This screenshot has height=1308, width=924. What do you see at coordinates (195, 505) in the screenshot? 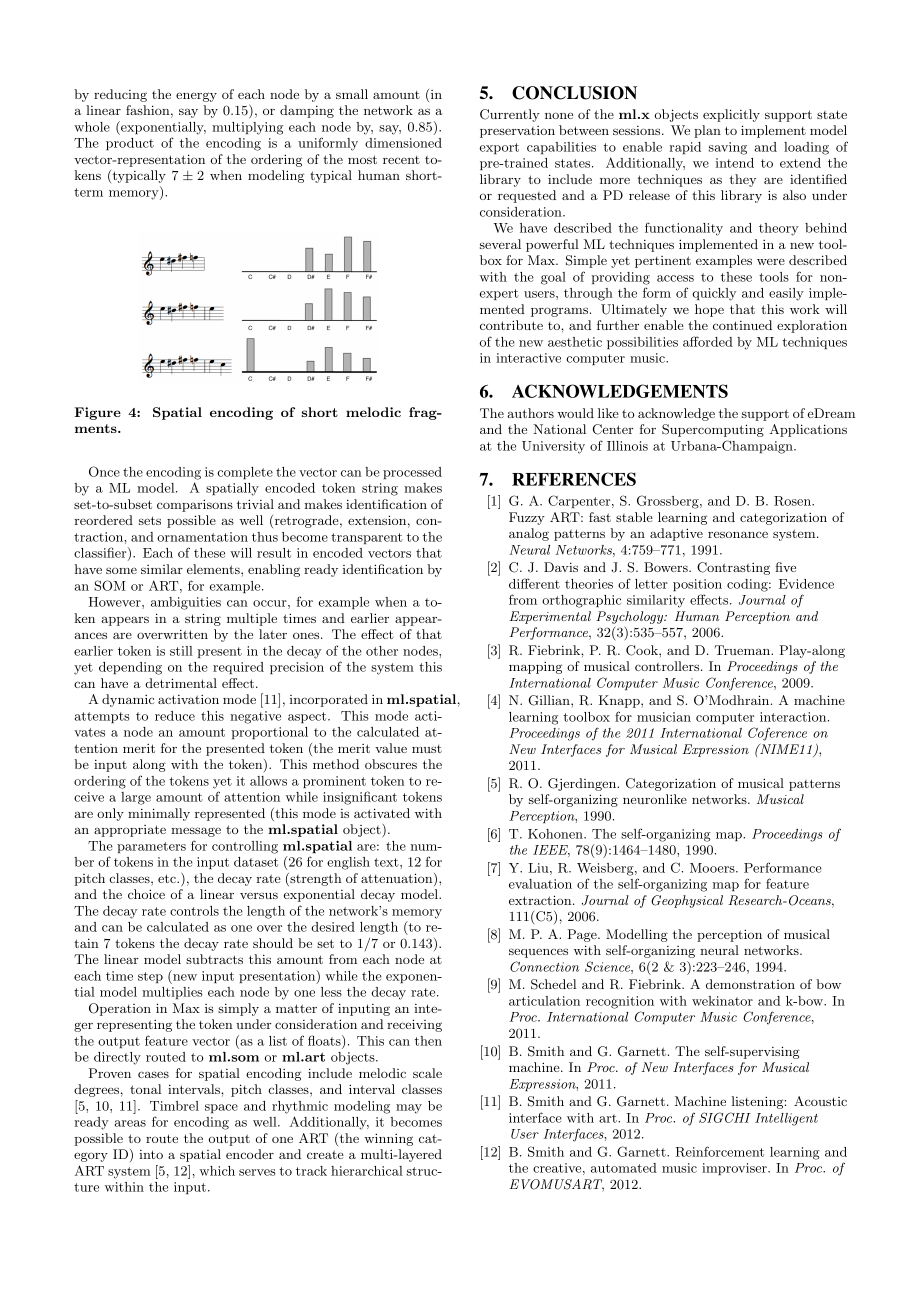
I see `comparisons` at bounding box center [195, 505].
